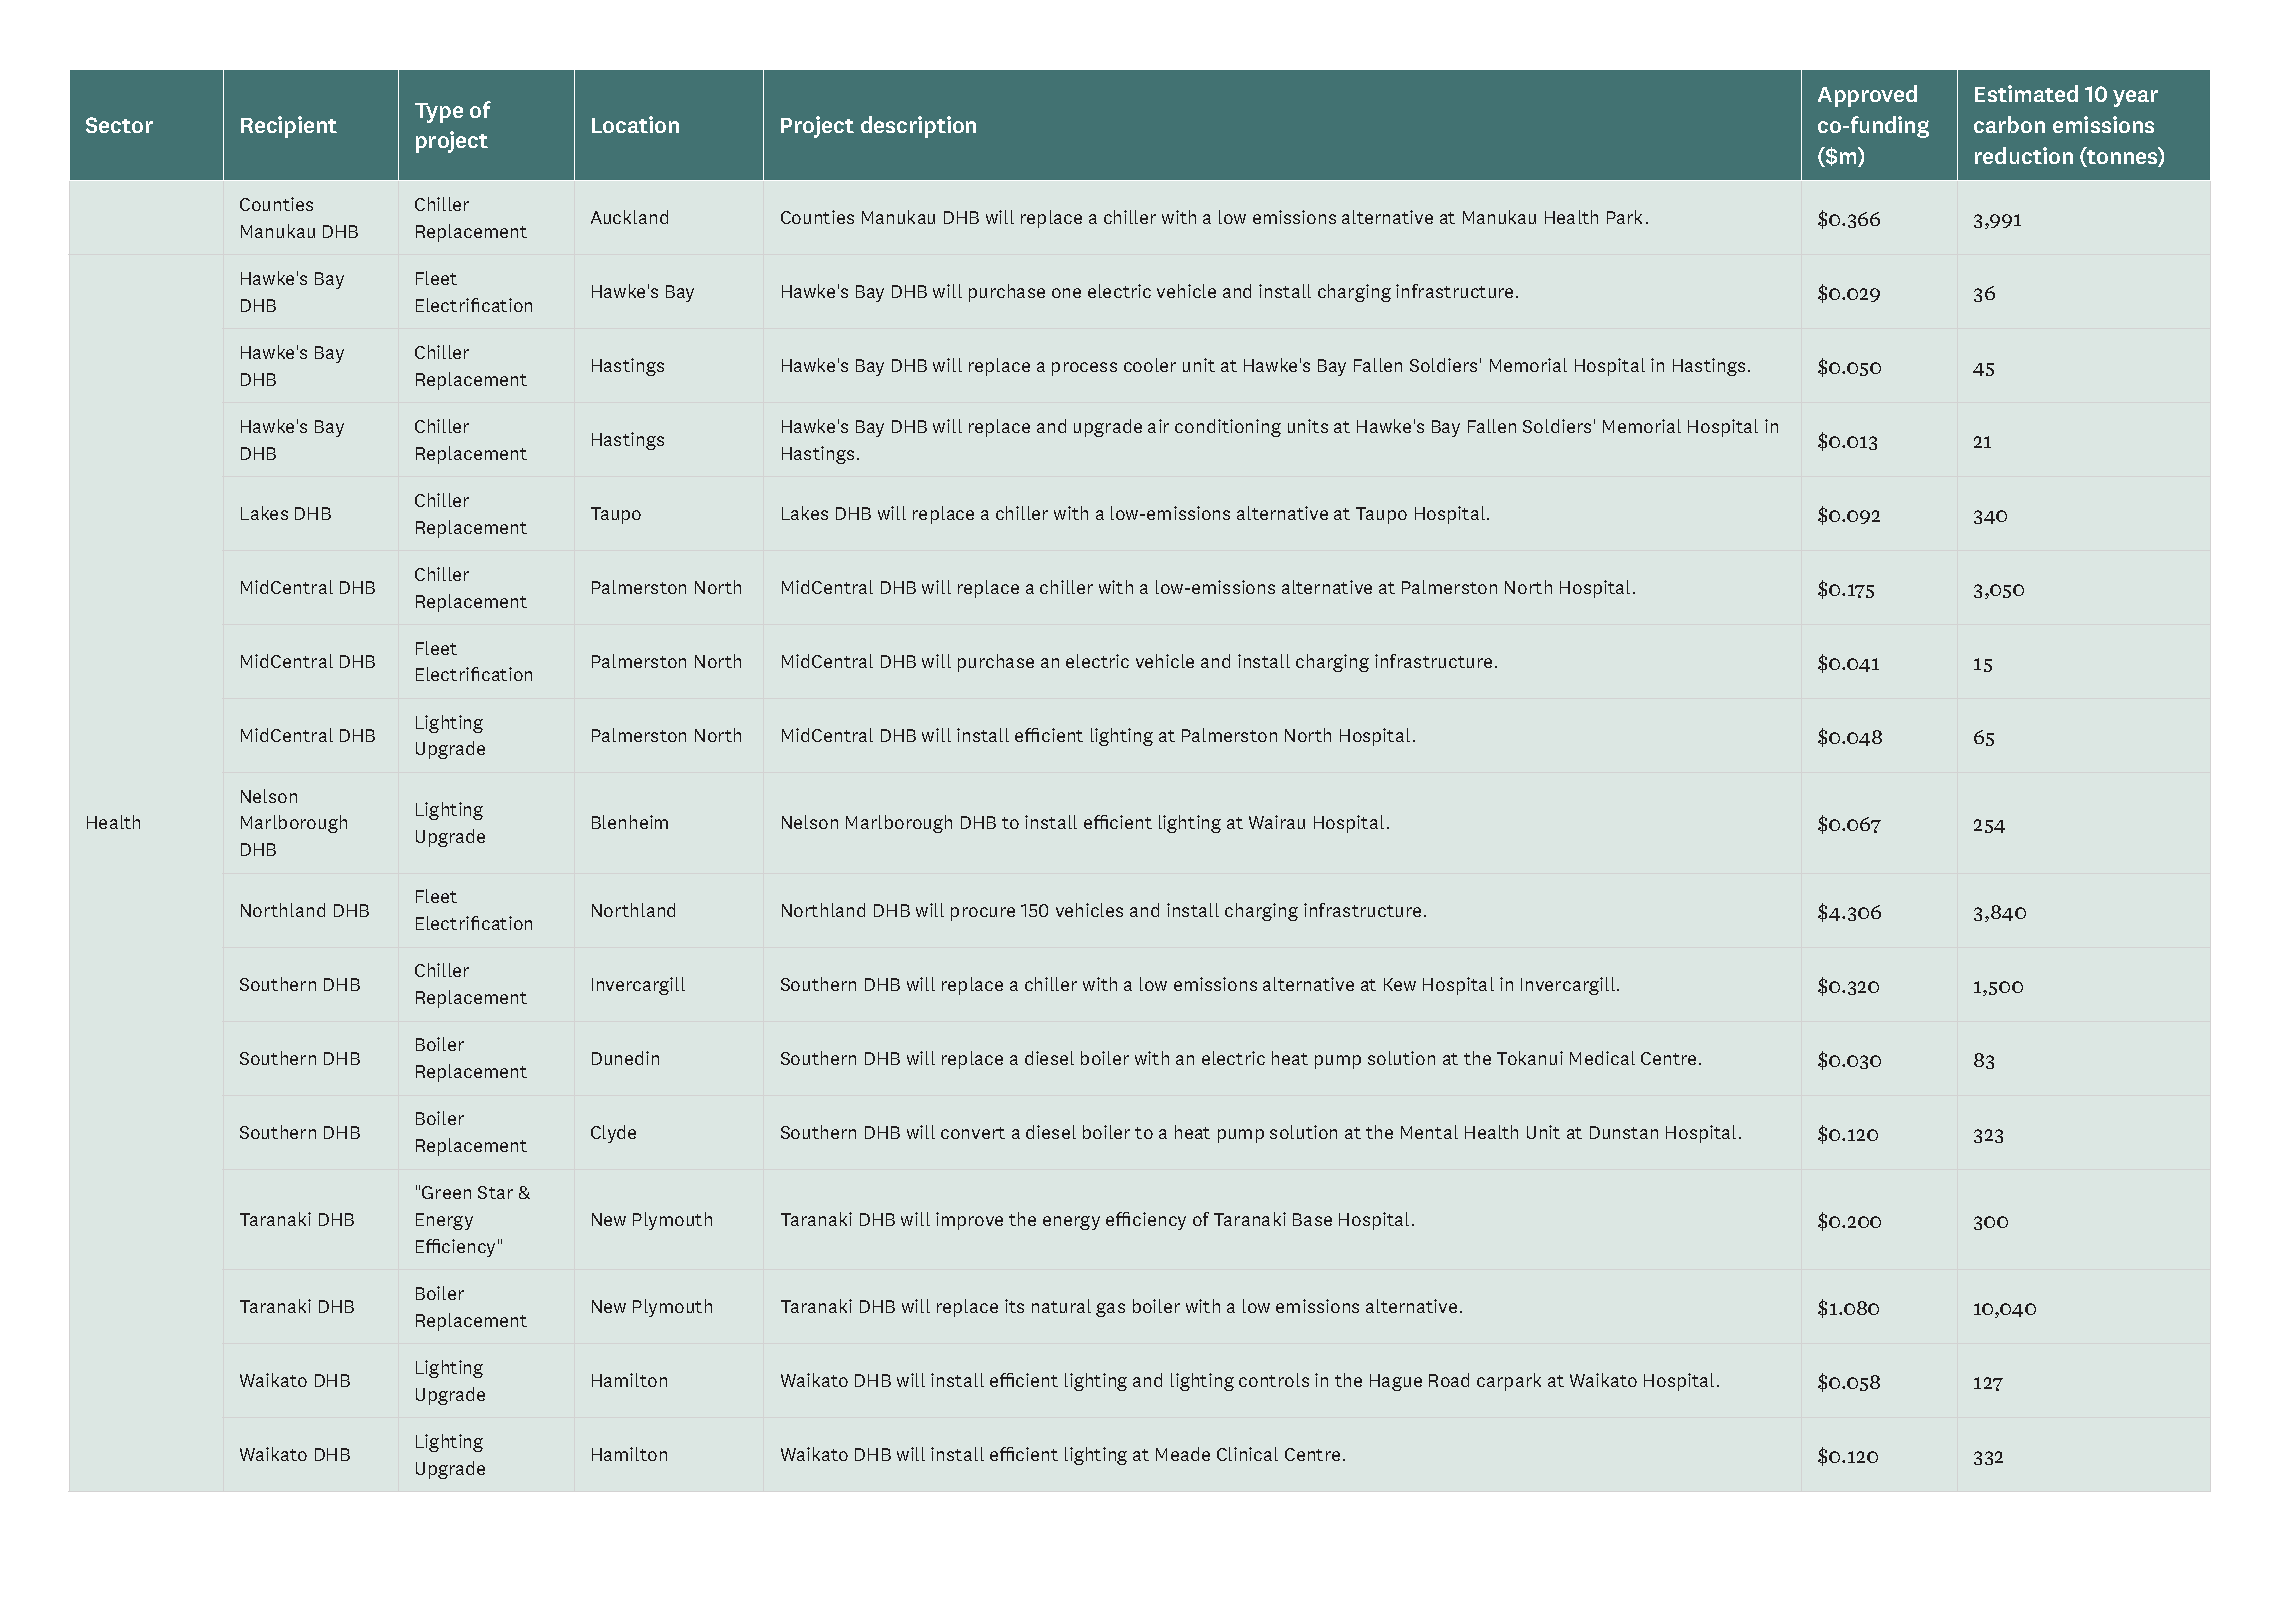  I want to click on Recipient, so click(289, 127).
